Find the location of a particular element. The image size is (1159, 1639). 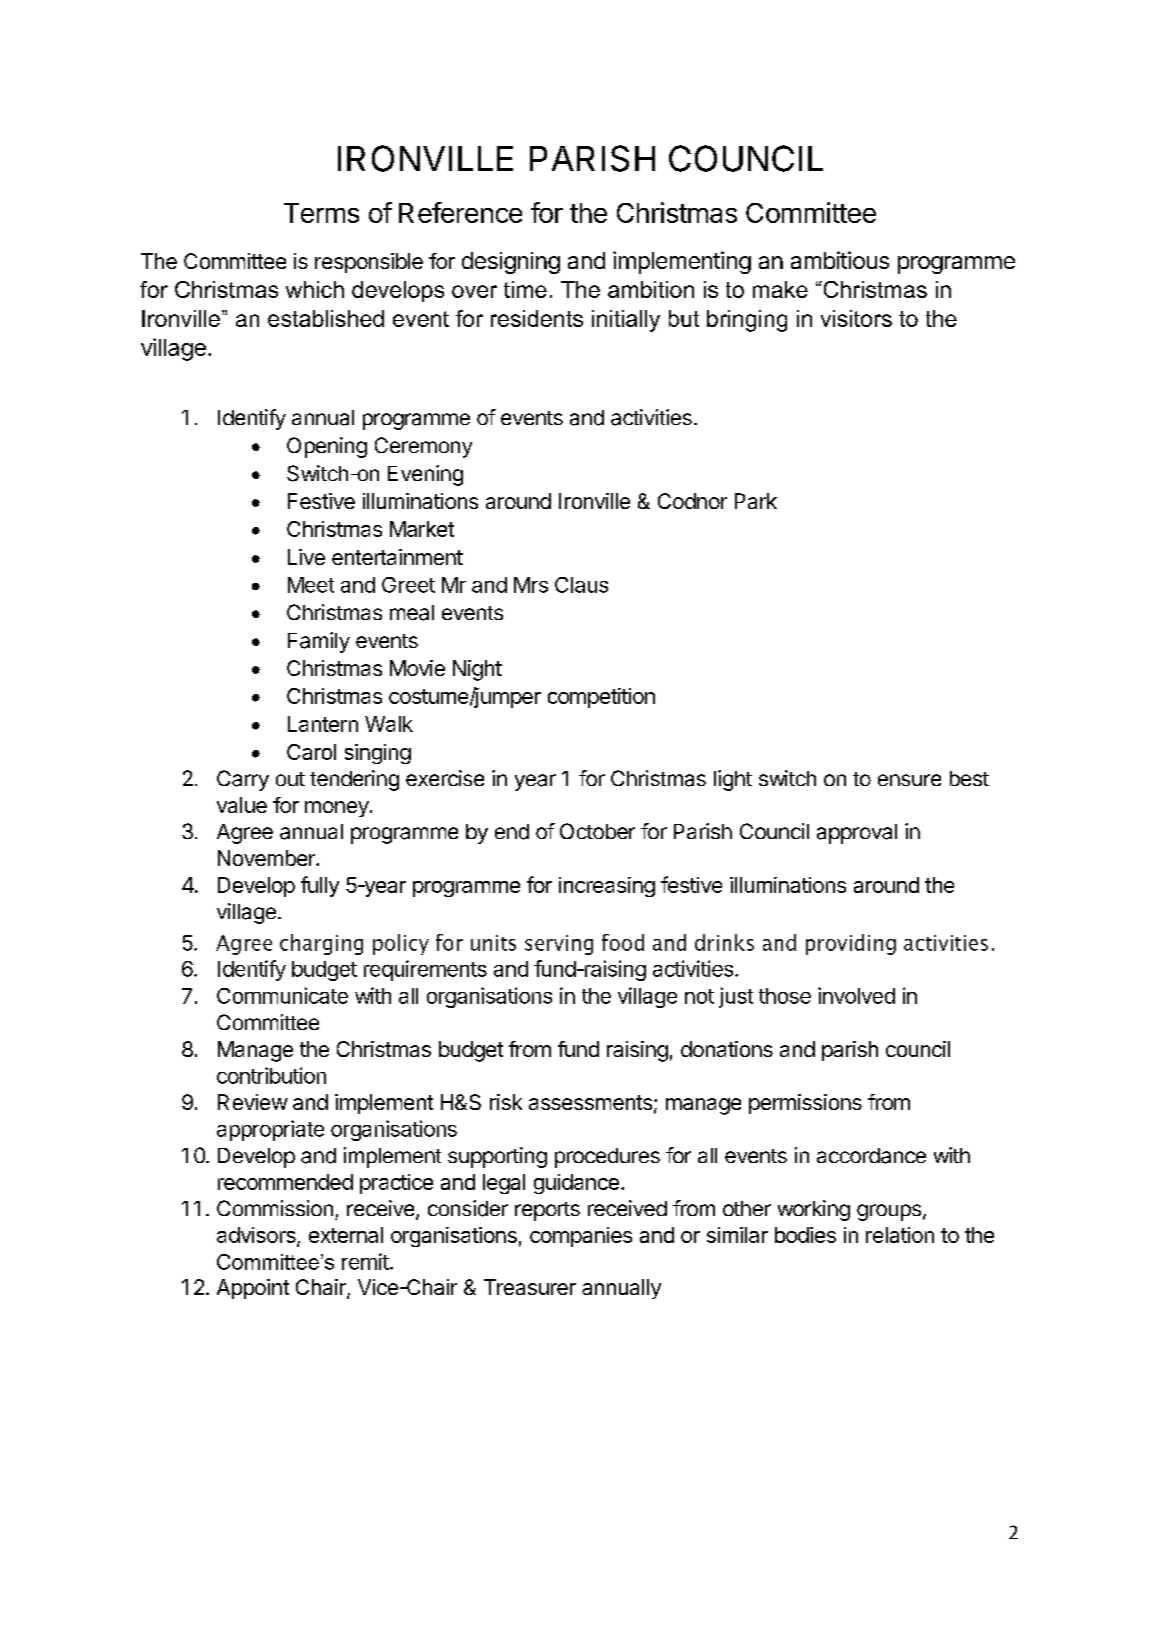

ensure is located at coordinates (909, 780).
